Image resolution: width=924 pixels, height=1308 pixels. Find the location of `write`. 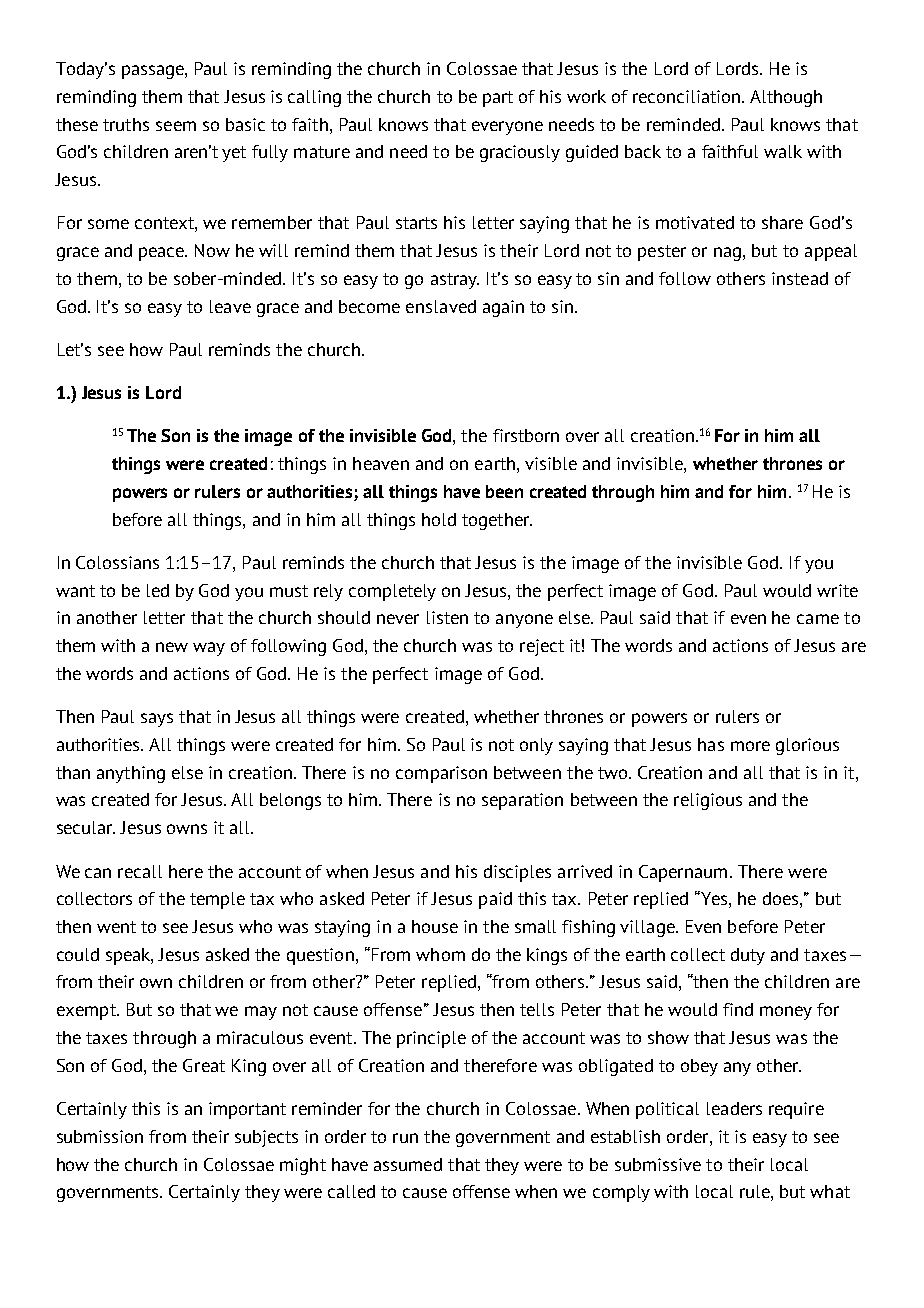

write is located at coordinates (837, 590).
